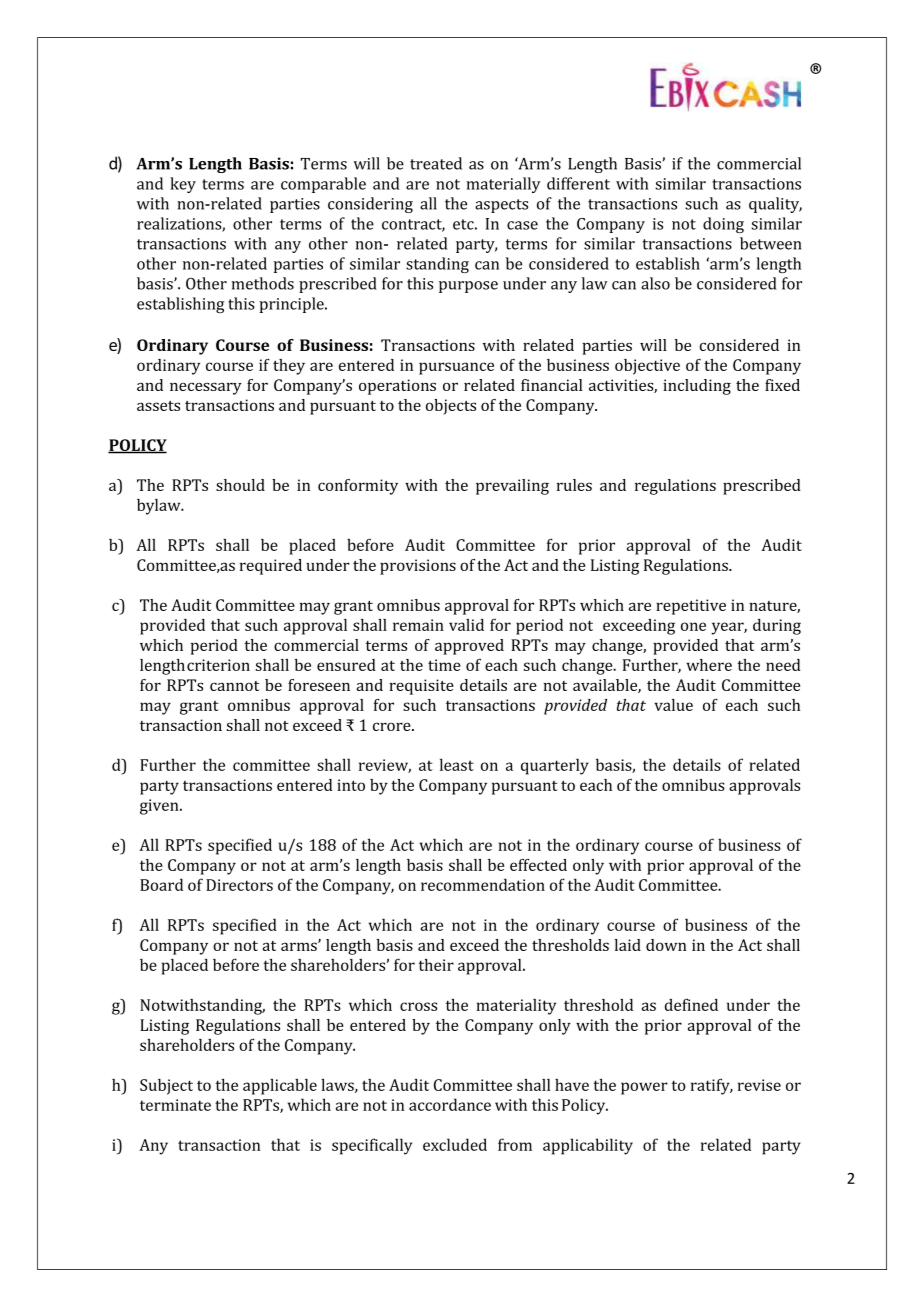  I want to click on should, so click(240, 485).
